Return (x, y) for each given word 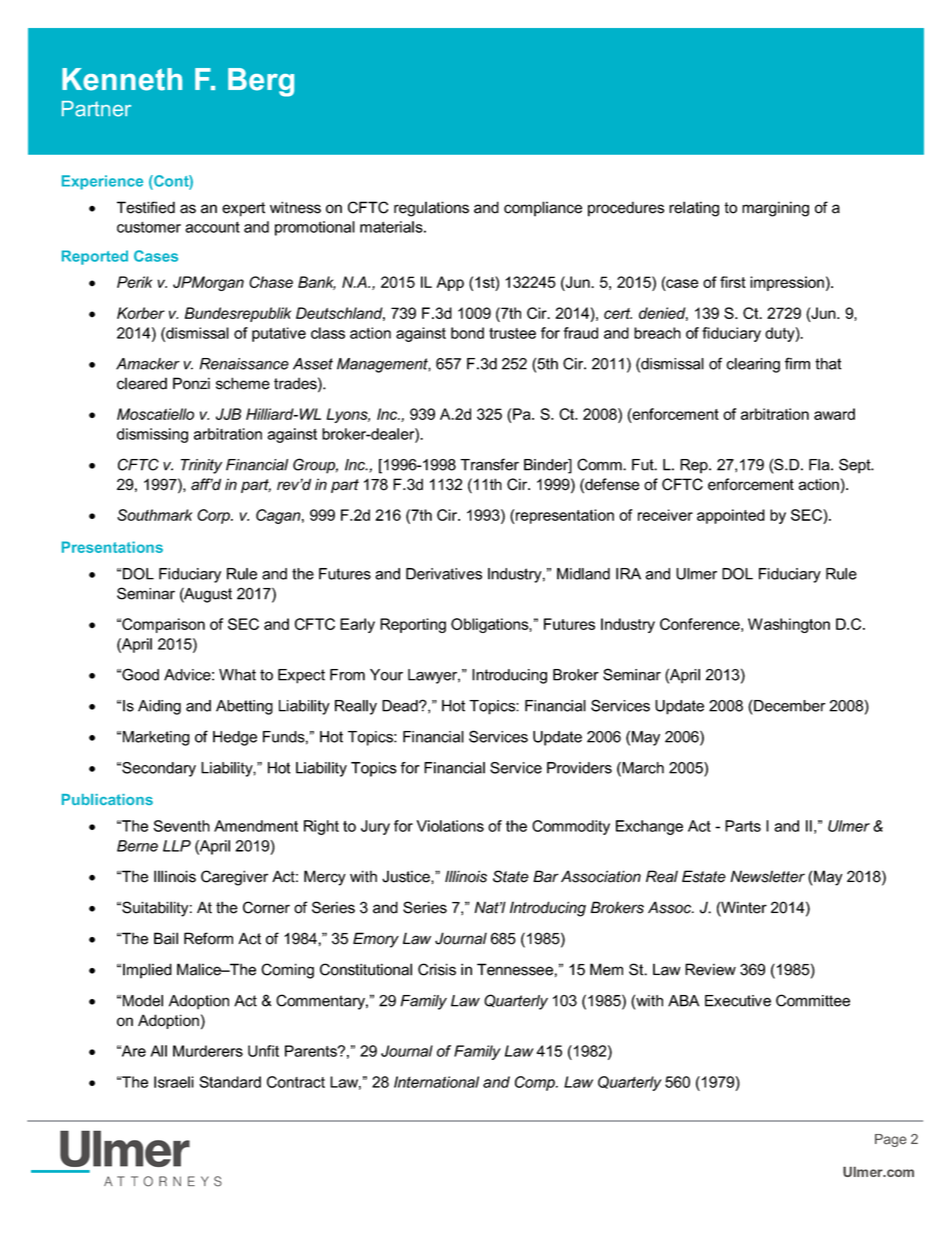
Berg (261, 82)
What (237, 675)
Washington (789, 625)
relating (694, 209)
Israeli (174, 1082)
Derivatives (444, 574)
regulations (431, 209)
